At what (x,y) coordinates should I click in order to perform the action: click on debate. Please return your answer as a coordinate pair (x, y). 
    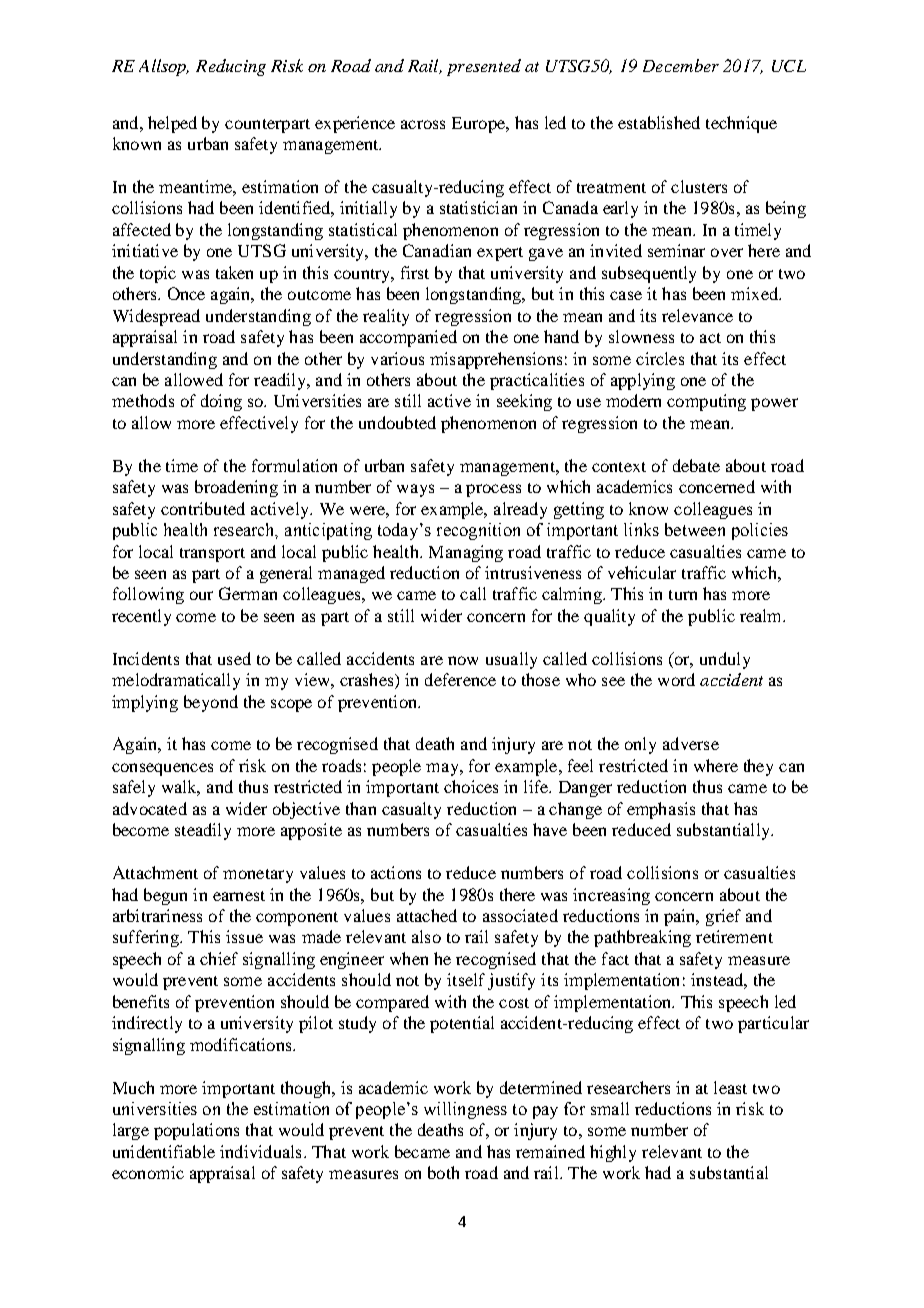
    Looking at the image, I should click on (696, 465).
